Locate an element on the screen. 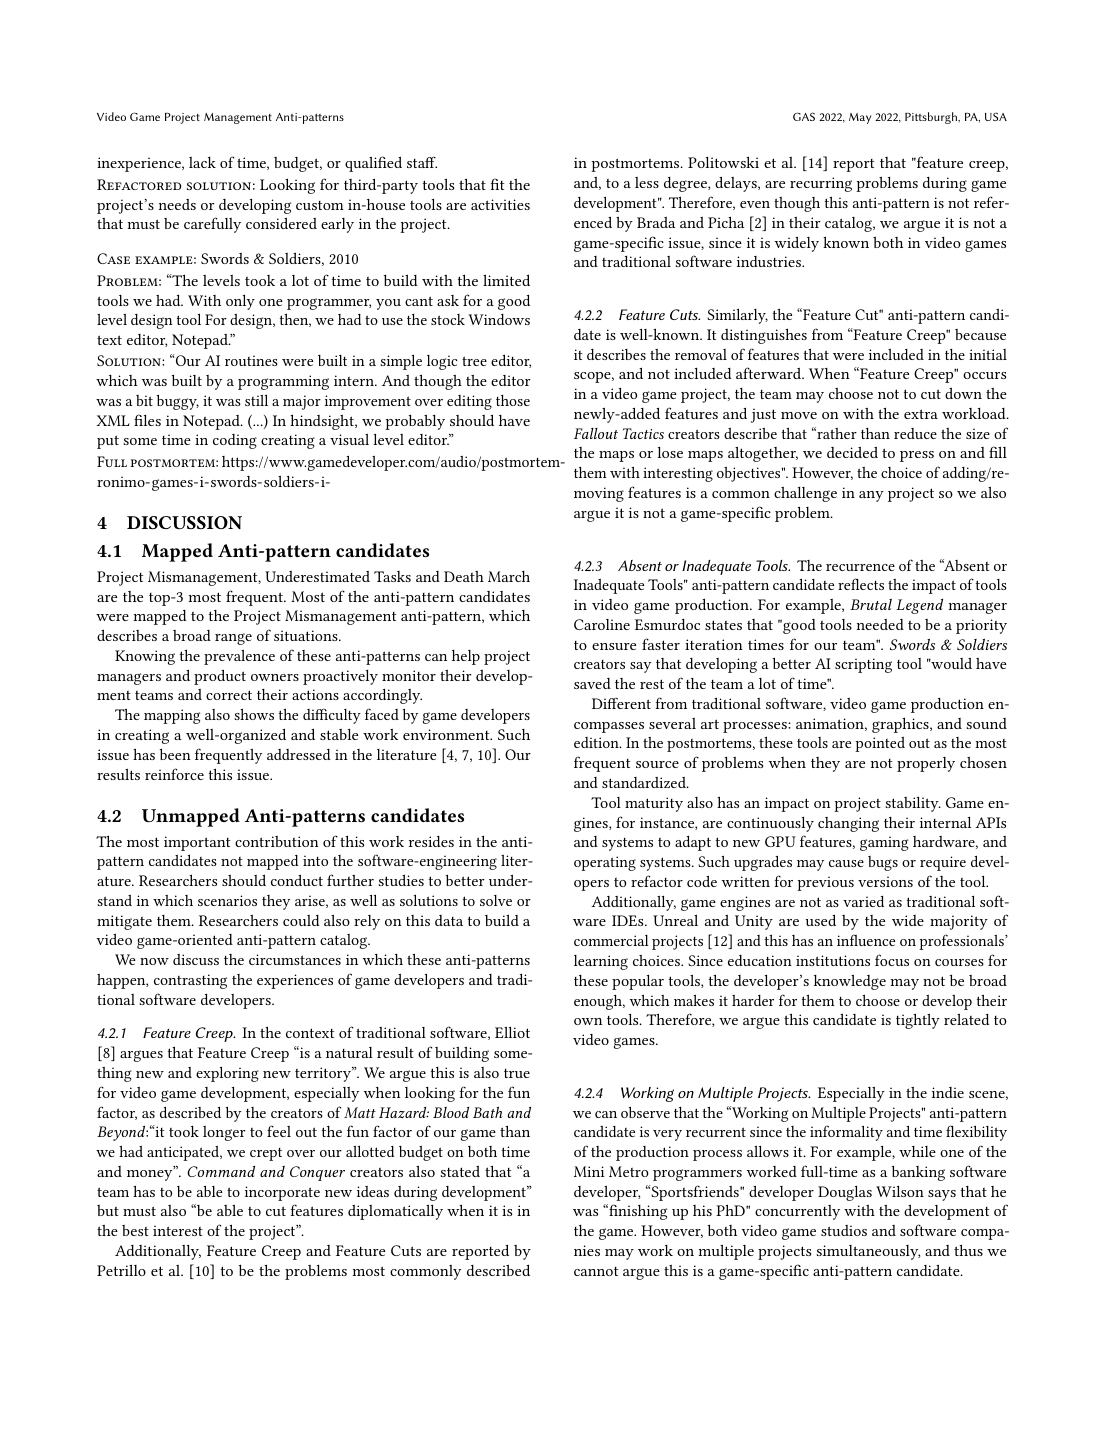  graphics is located at coordinates (901, 725).
